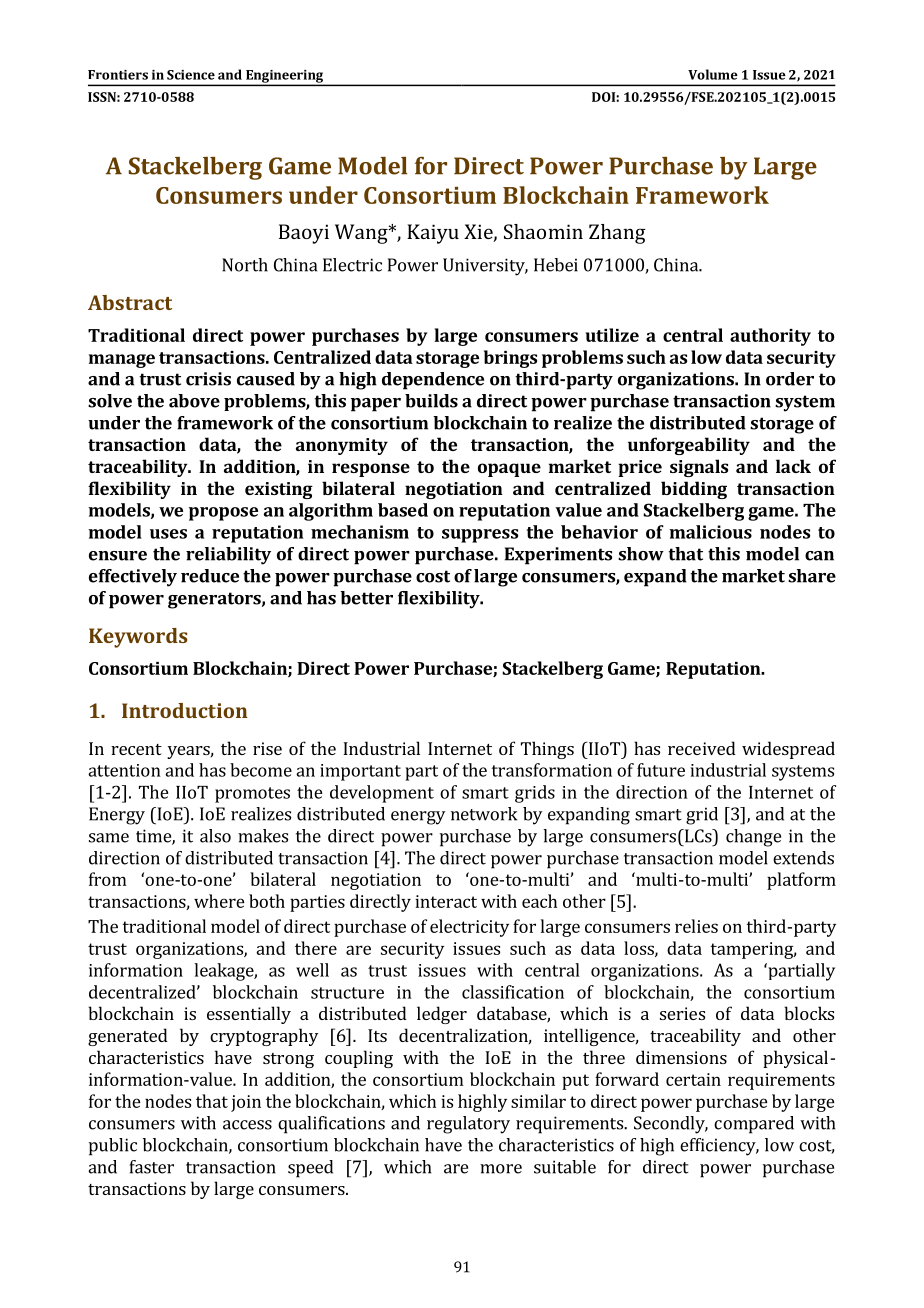 The height and width of the image is (1308, 924). What do you see at coordinates (252, 795) in the image?
I see `promotes` at bounding box center [252, 795].
